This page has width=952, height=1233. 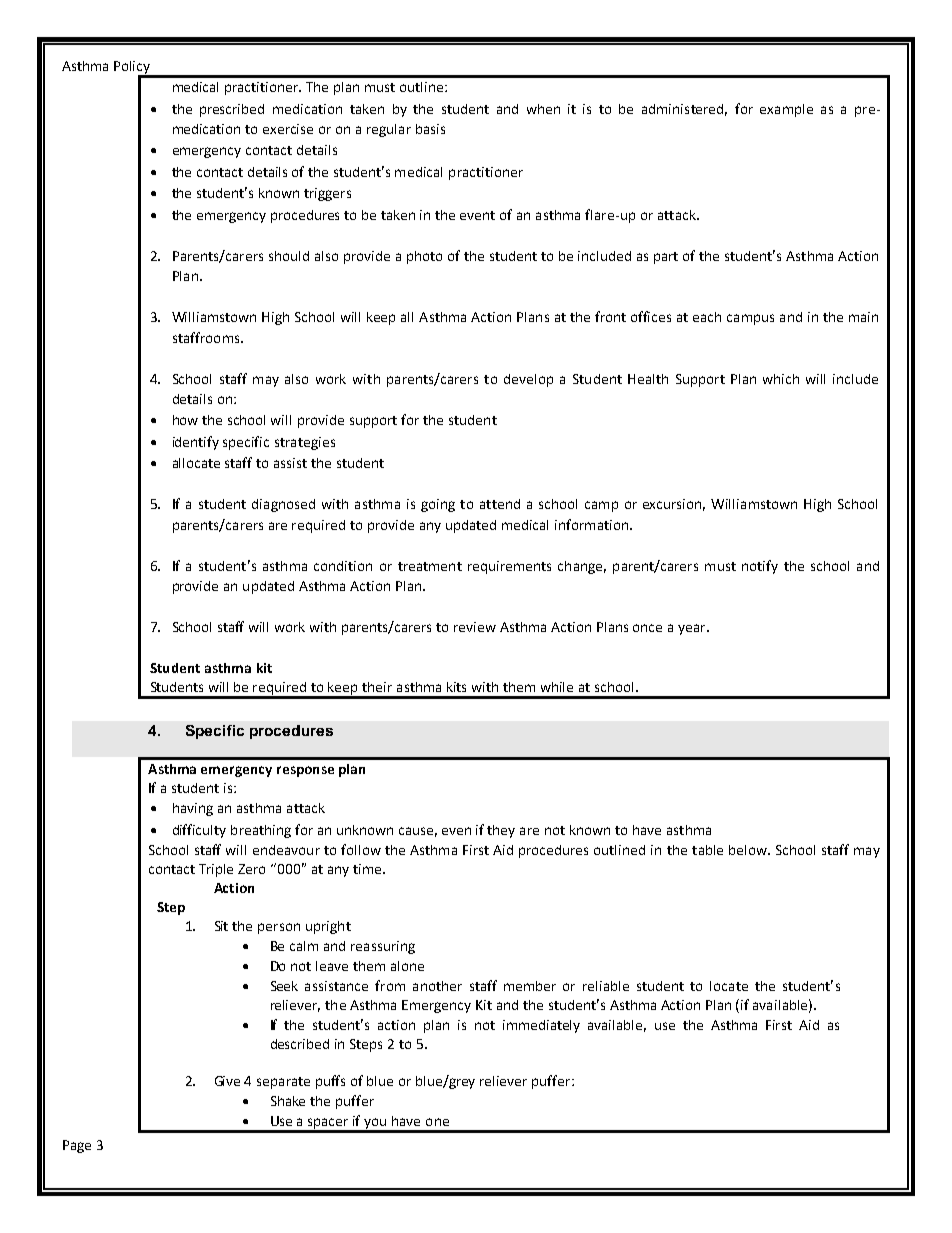 I want to click on basis, so click(x=430, y=129).
